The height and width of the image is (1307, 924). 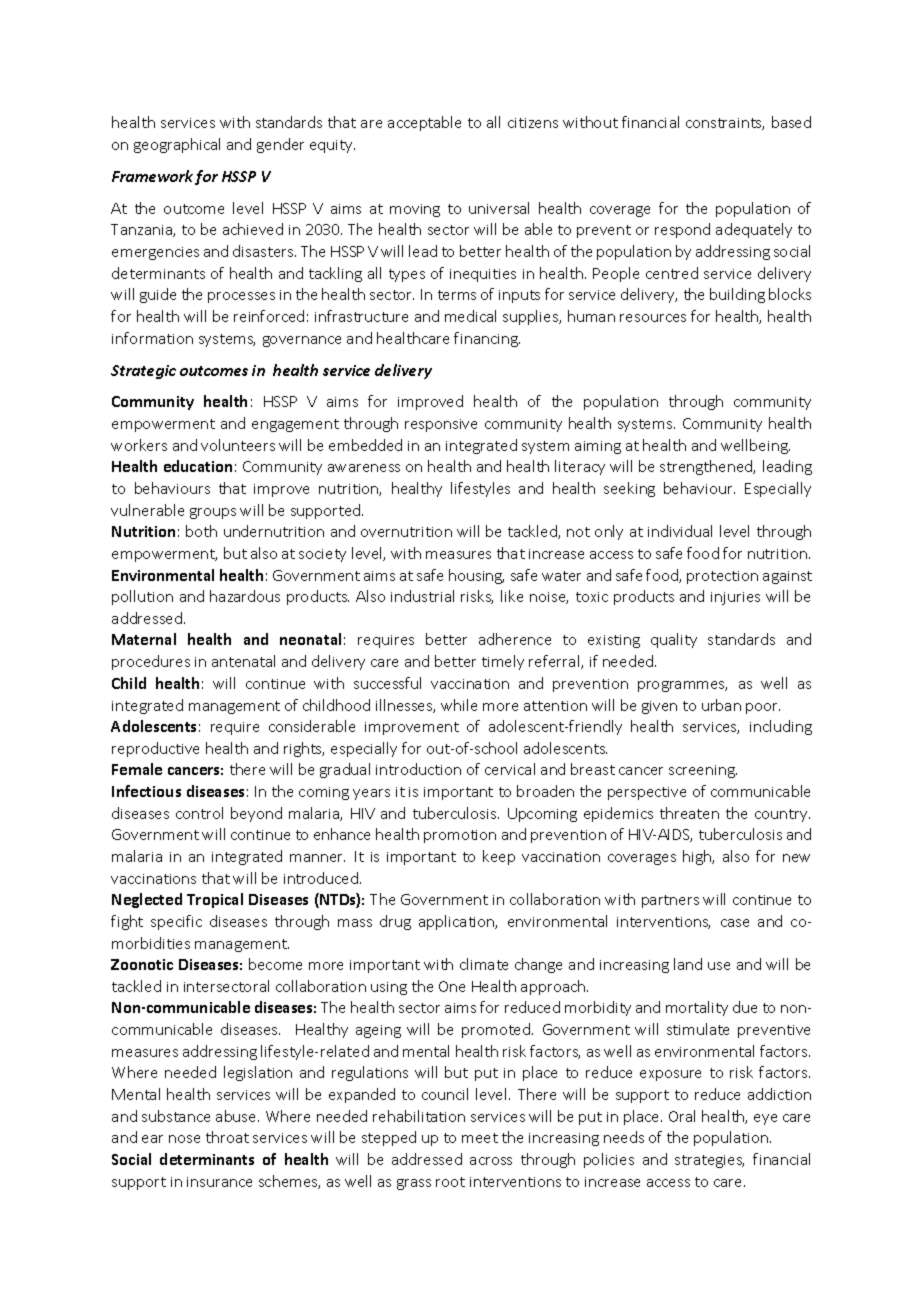 What do you see at coordinates (177, 145) in the image?
I see `geographical` at bounding box center [177, 145].
